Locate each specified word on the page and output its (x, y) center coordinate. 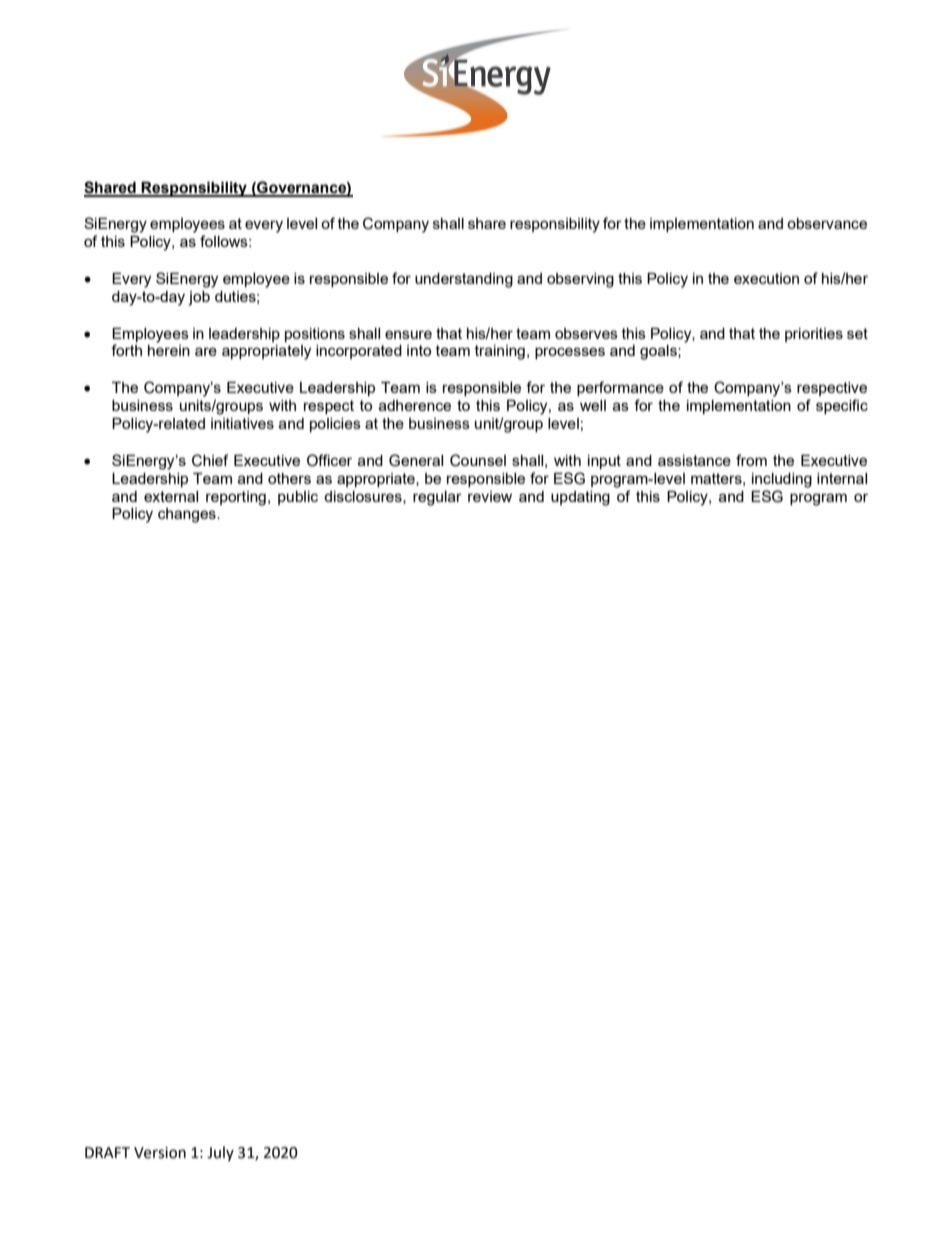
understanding (464, 280)
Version (160, 1153)
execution (766, 278)
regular (437, 498)
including (782, 480)
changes (188, 515)
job (199, 298)
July (220, 1153)
